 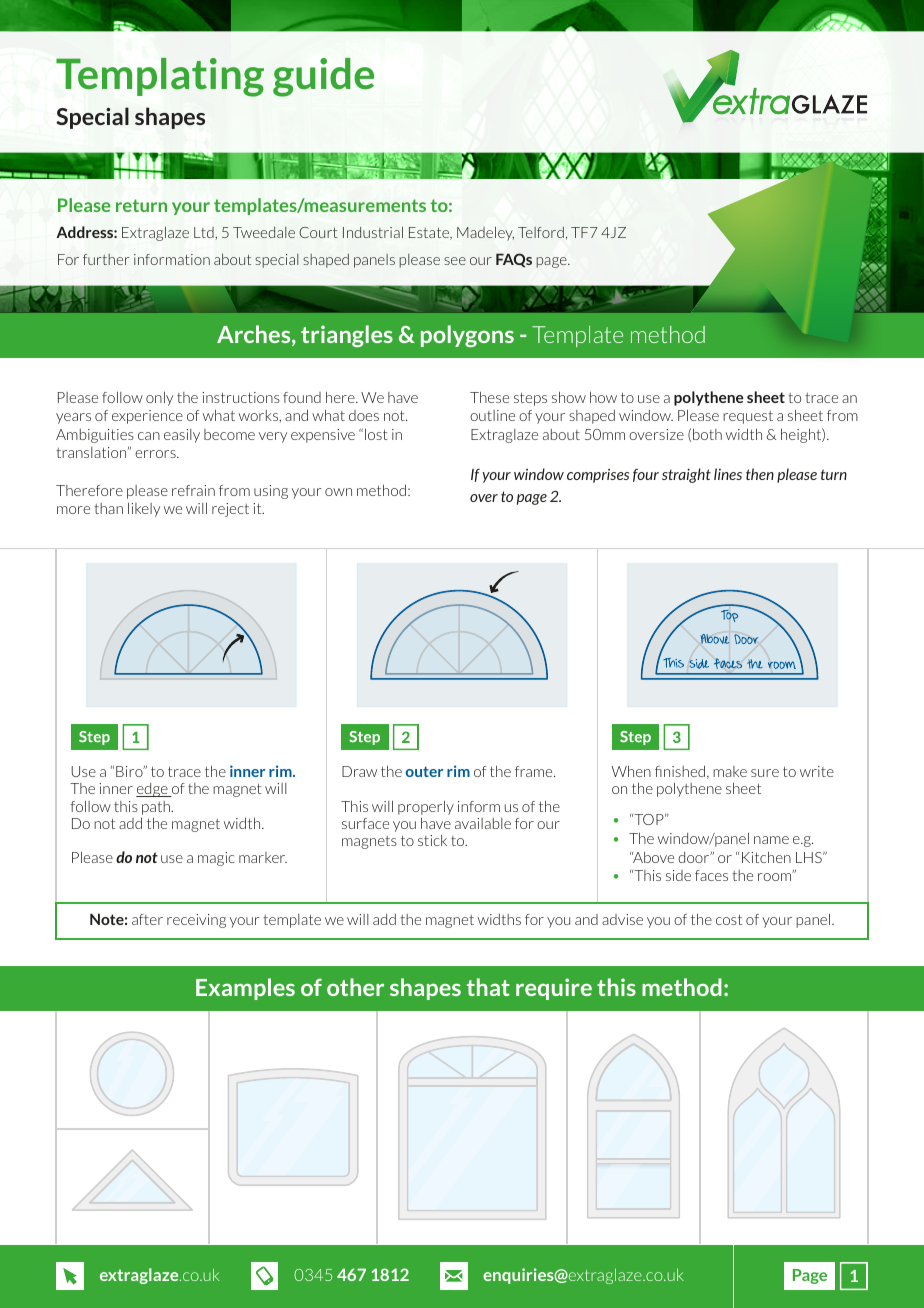 I want to click on cost, so click(x=729, y=919).
